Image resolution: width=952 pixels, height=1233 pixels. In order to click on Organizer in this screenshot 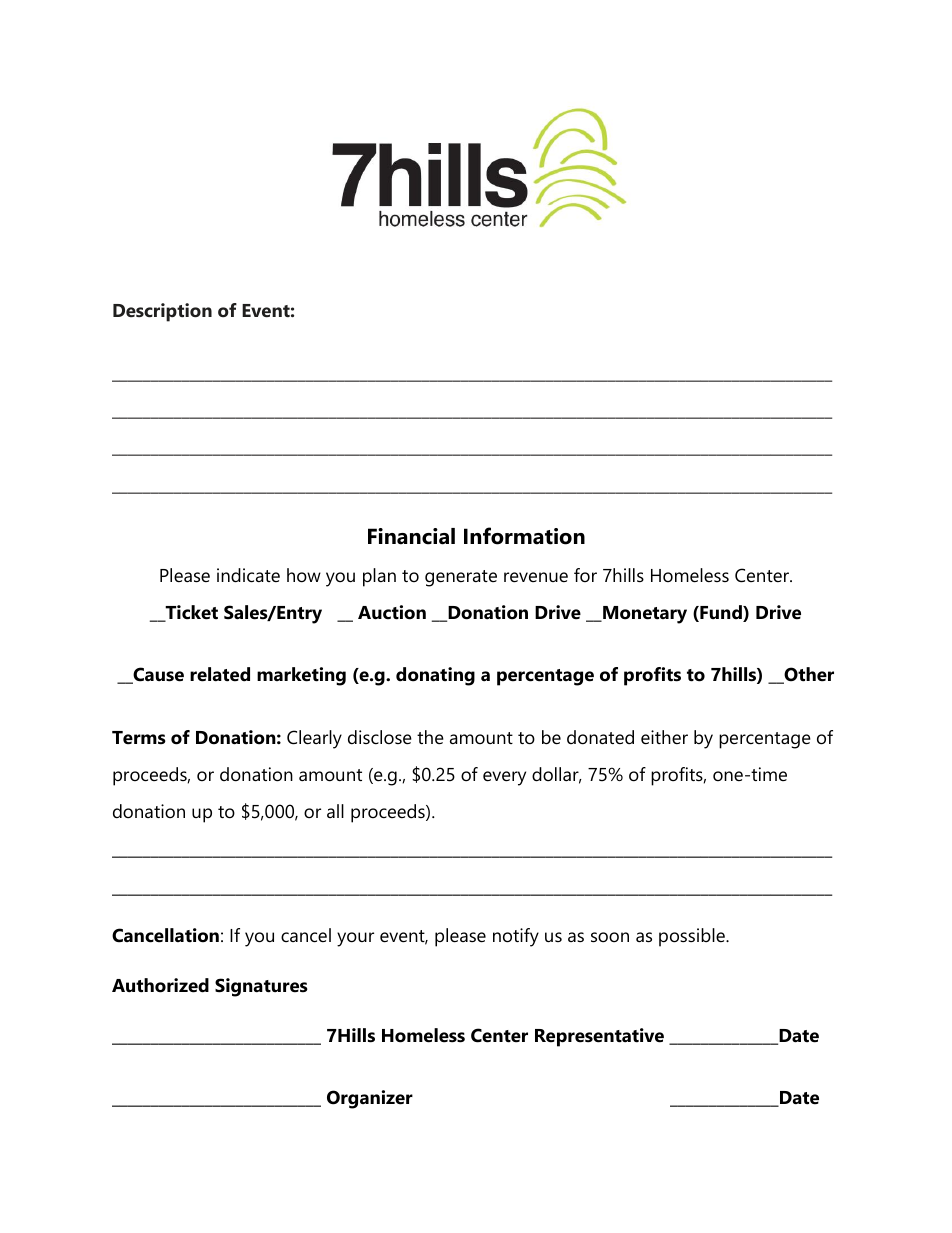, I will do `click(370, 1099)`.
